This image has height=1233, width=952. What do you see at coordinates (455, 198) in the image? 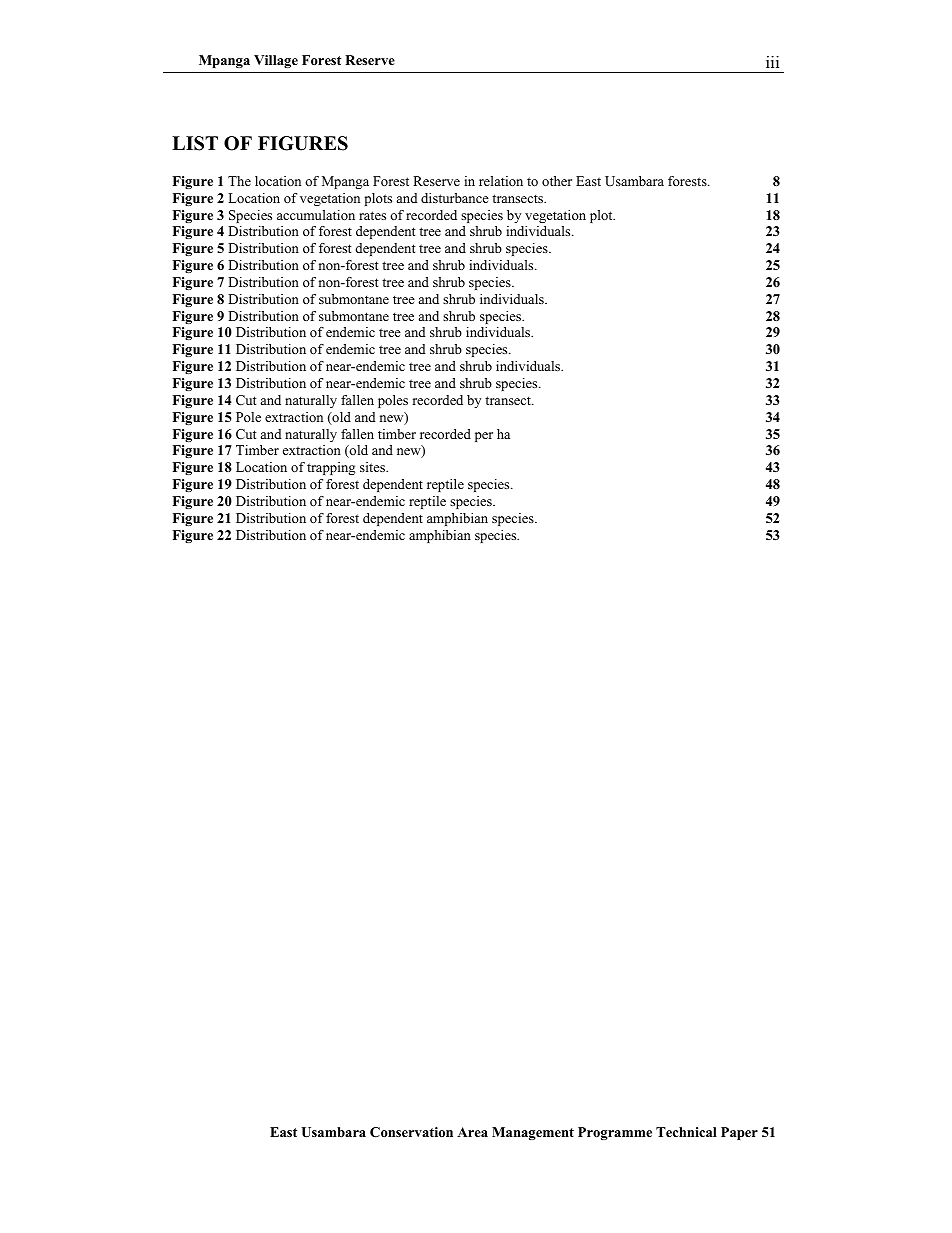
I see `disturbance` at bounding box center [455, 198].
